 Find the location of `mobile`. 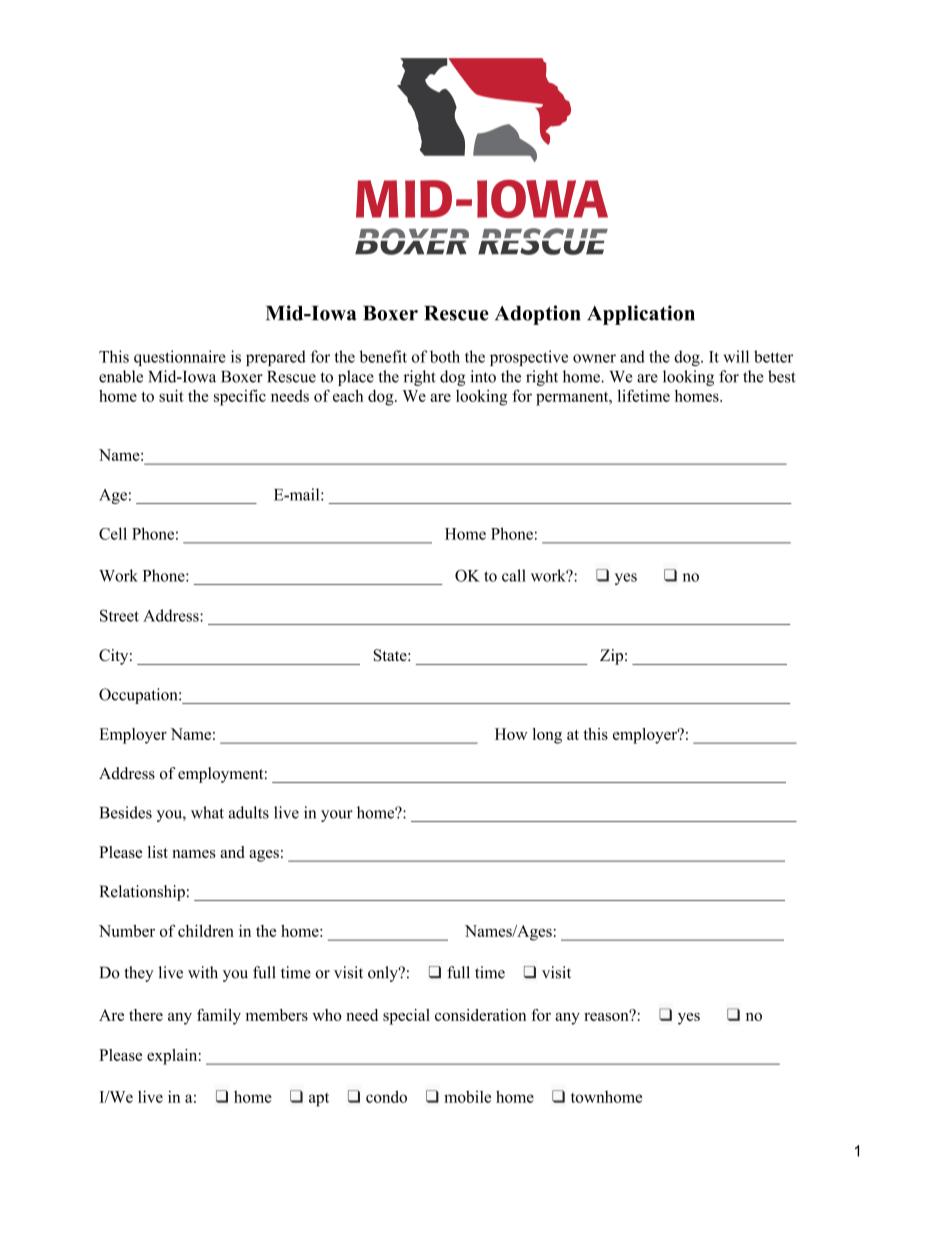

mobile is located at coordinates (467, 1096).
